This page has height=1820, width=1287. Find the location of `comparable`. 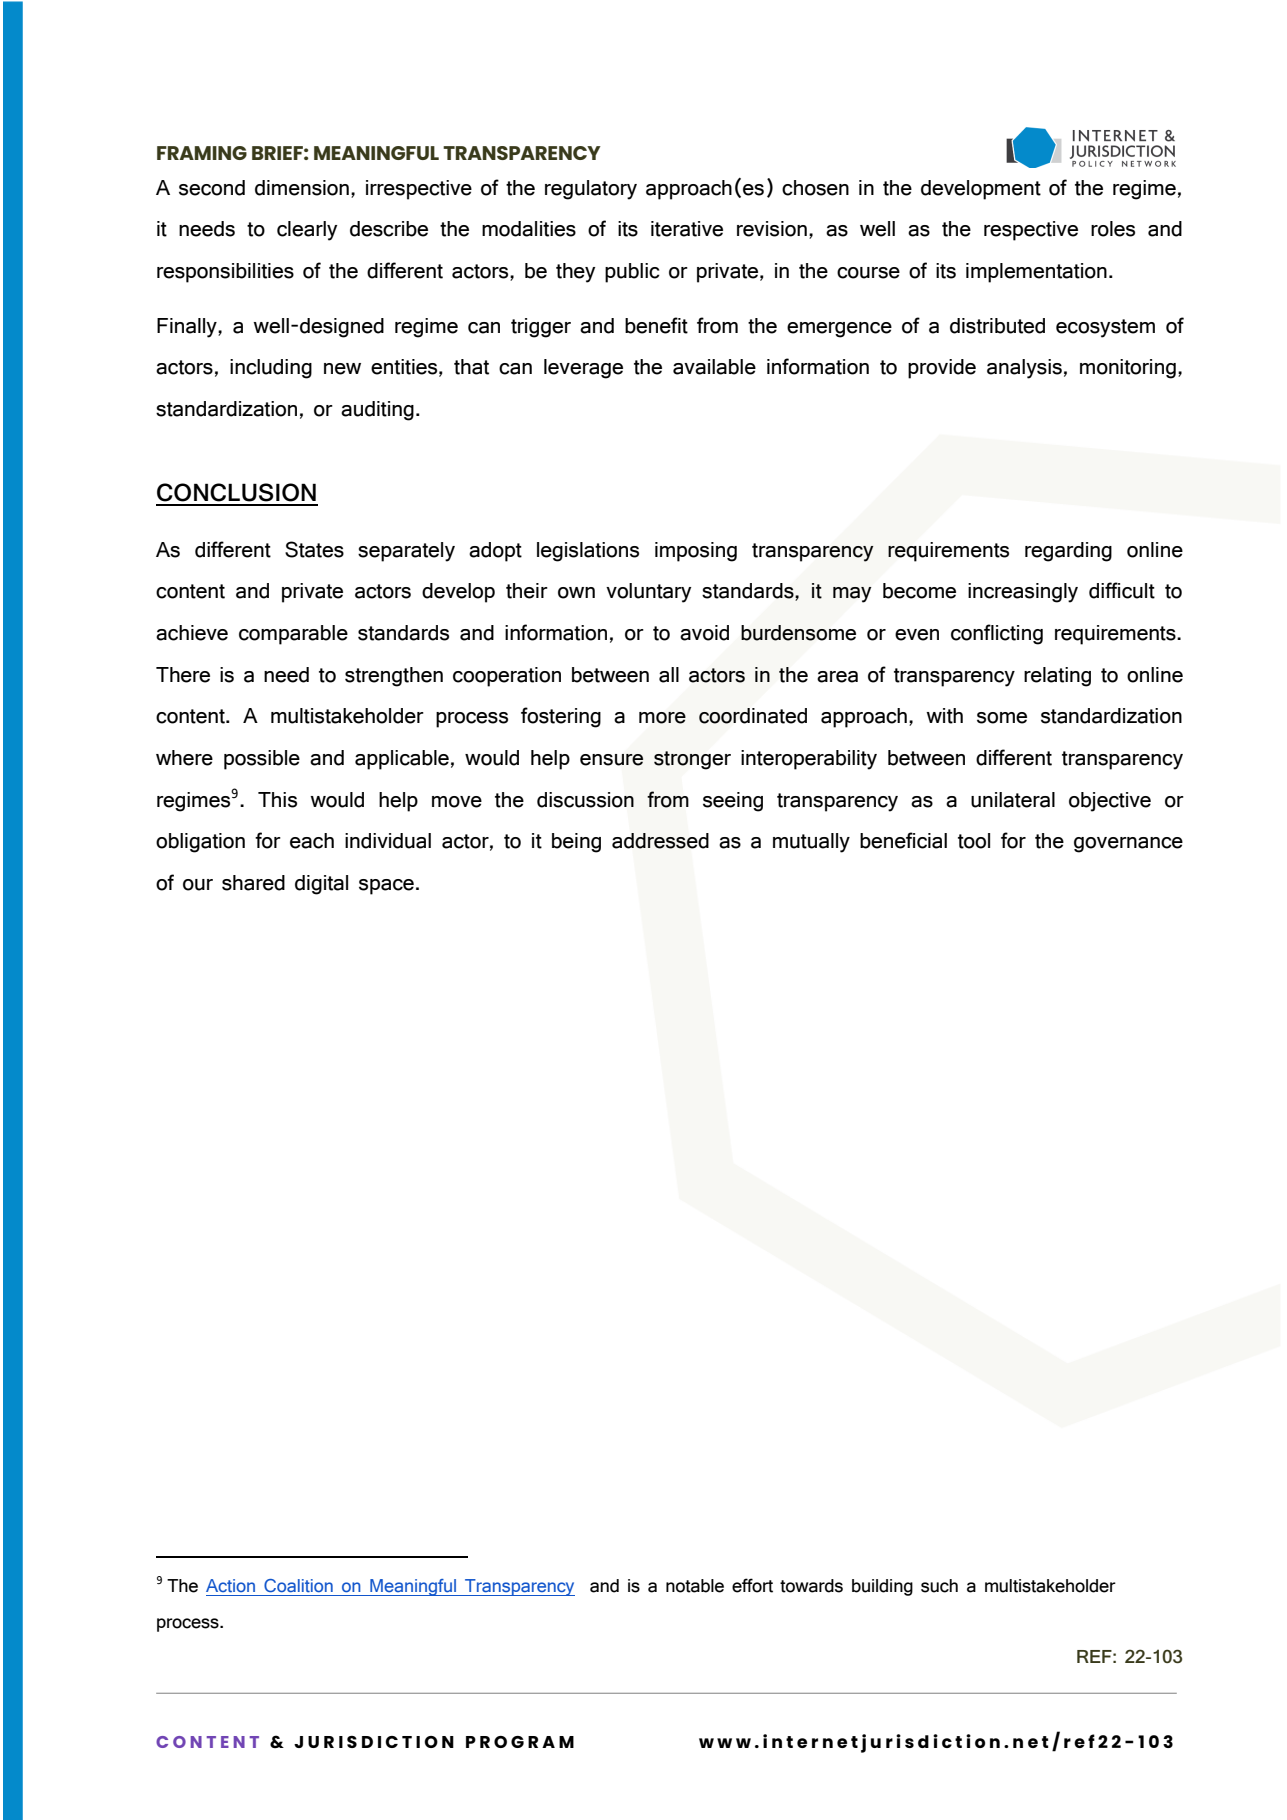

comparable is located at coordinates (293, 635).
